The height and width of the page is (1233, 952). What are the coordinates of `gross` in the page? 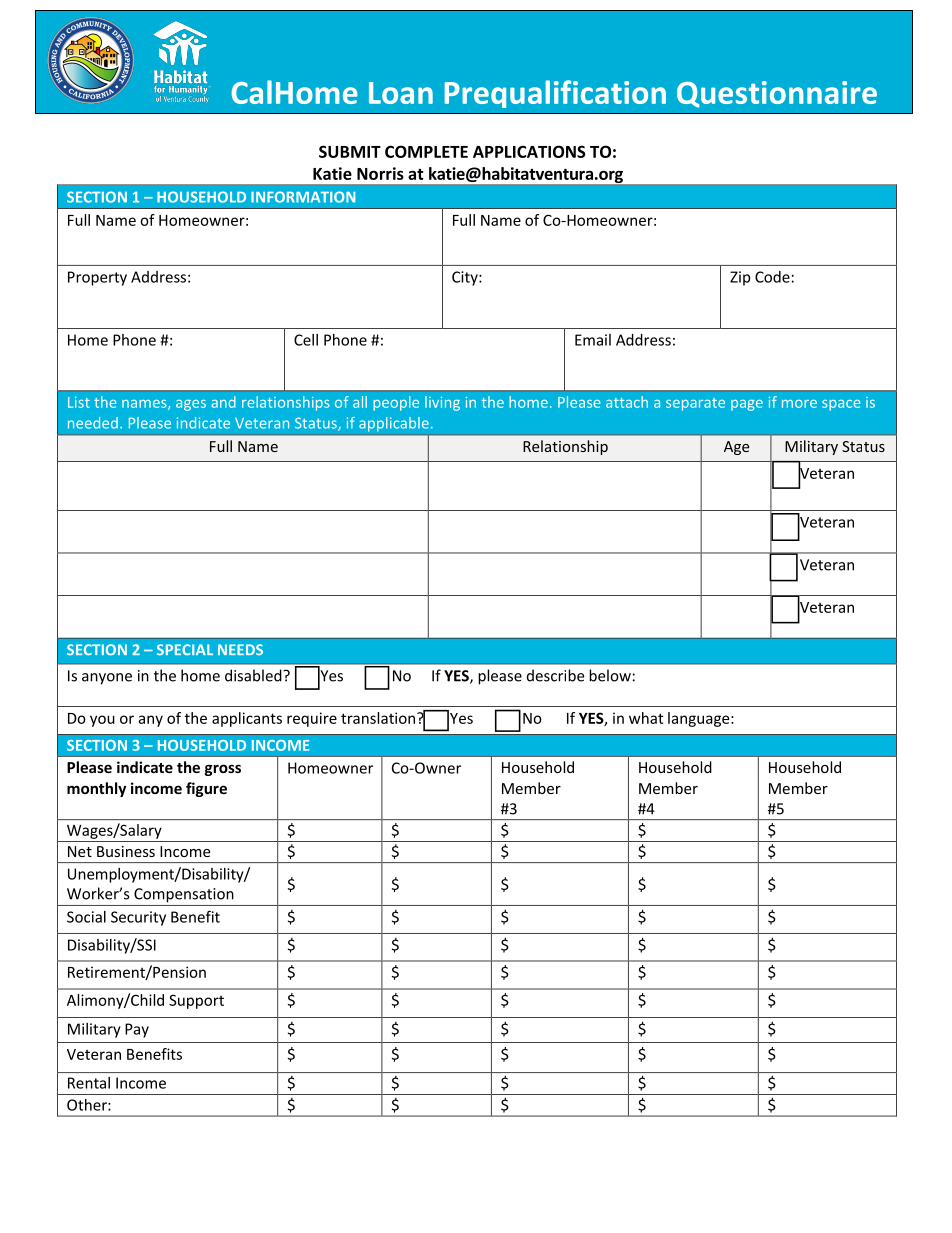 It's located at (223, 770).
